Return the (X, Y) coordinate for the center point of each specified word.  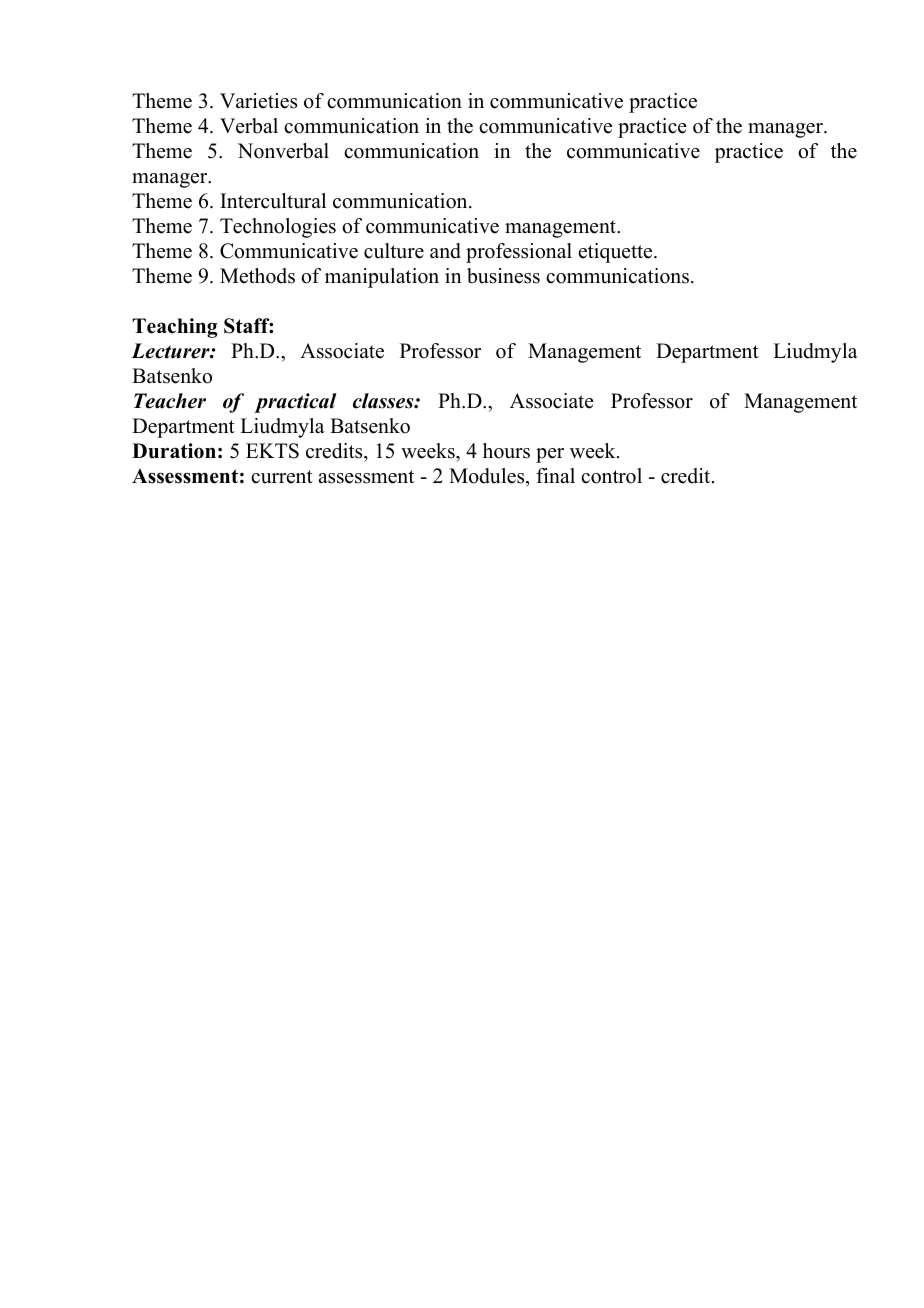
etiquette (617, 253)
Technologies (278, 228)
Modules (488, 476)
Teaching (175, 328)
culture (394, 251)
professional (519, 253)
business (503, 276)
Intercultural (273, 201)
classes (384, 401)
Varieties (258, 101)
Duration (174, 451)
